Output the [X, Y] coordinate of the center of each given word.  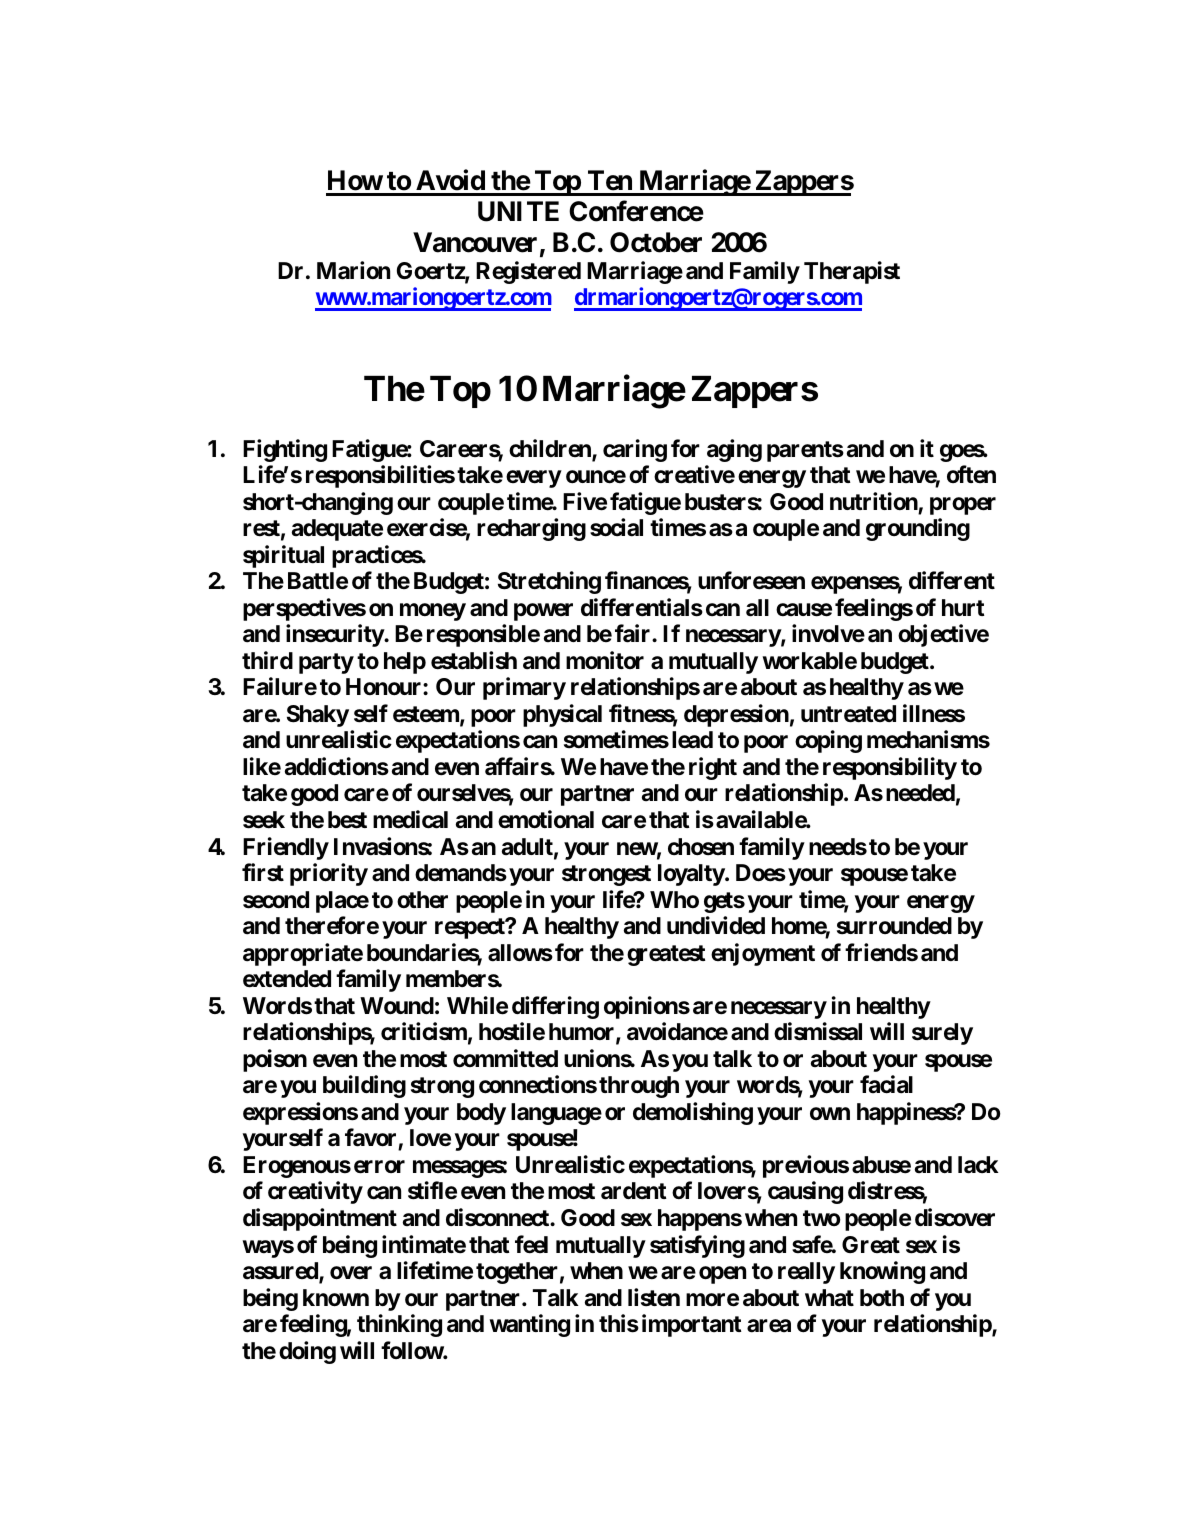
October [656, 242]
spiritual [283, 556]
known [336, 1298]
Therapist [852, 272]
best [347, 820]
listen [654, 1297]
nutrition [874, 501]
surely [942, 1034]
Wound [397, 1006]
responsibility [890, 768]
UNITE [518, 211]
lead [692, 740]
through [639, 1087]
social [616, 527]
